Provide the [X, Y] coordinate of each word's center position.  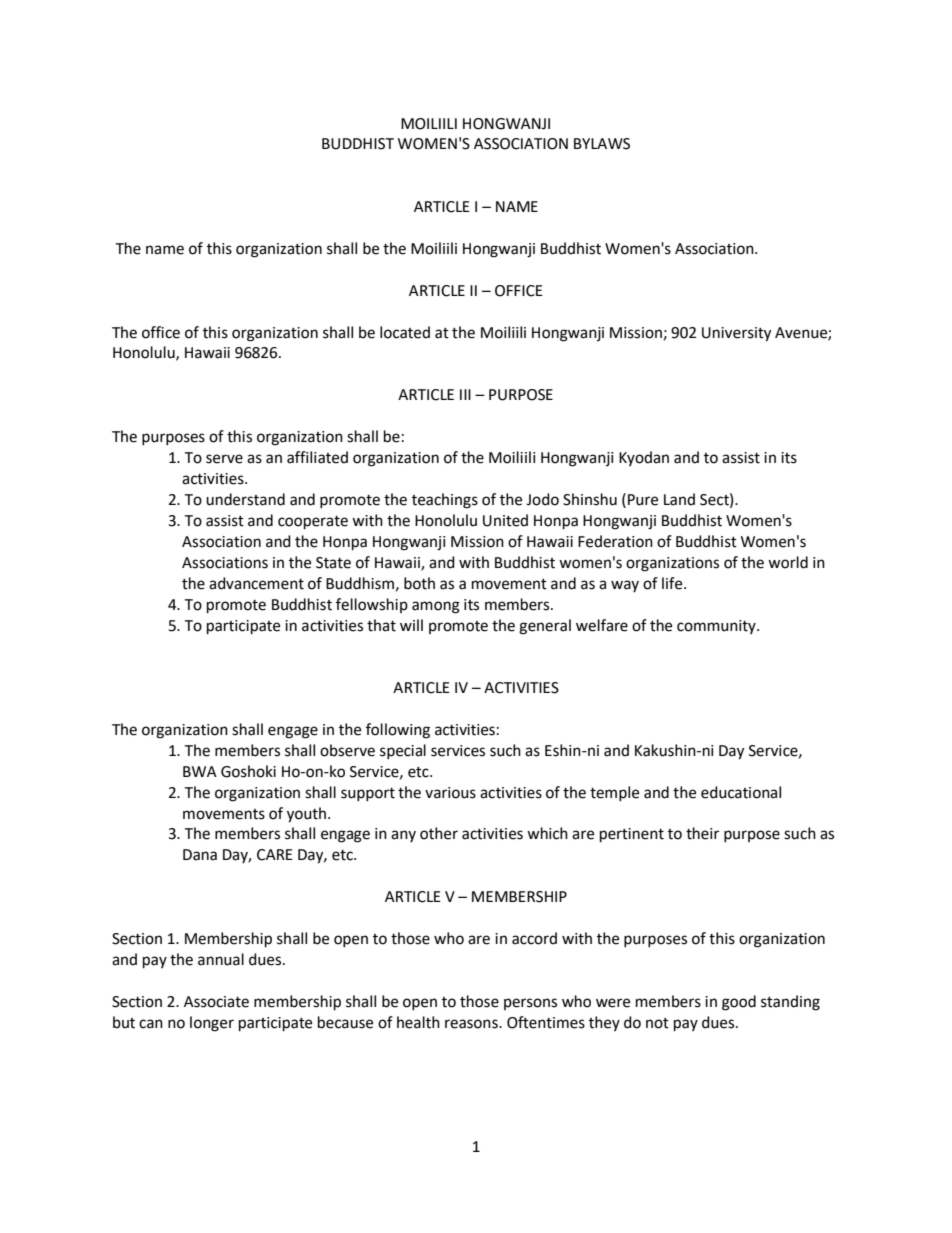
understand [245, 499]
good [739, 1003]
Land [679, 499]
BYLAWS [602, 144]
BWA [200, 771]
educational [741, 792]
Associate [216, 1002]
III [465, 394]
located [405, 332]
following [398, 731]
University [736, 334]
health [418, 1022]
